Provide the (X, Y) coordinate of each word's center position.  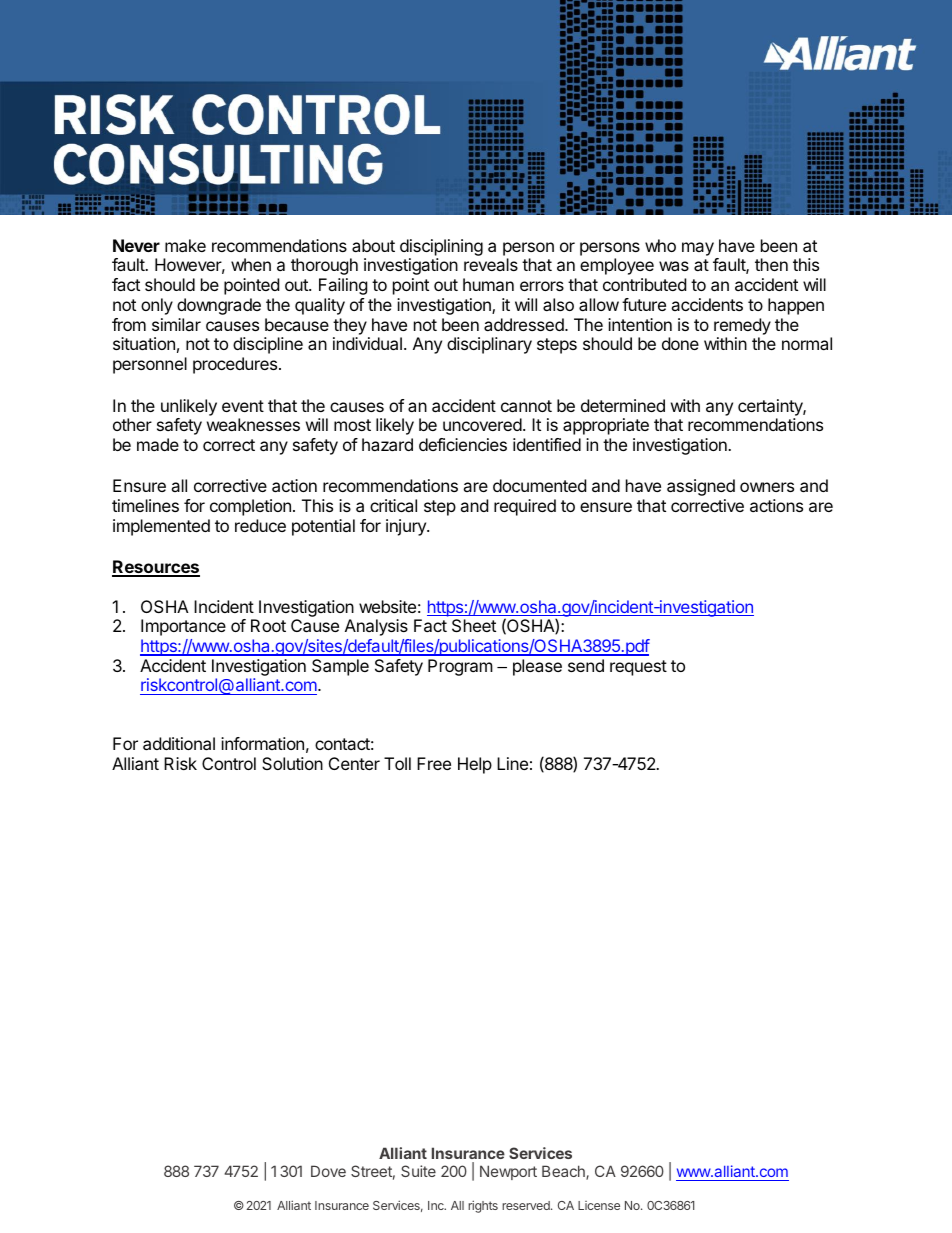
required (525, 507)
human (488, 284)
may (698, 249)
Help (475, 765)
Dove (328, 1171)
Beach (564, 1172)
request (638, 668)
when (251, 264)
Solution (292, 763)
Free (434, 763)
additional (179, 743)
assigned (701, 487)
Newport (508, 1172)
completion (250, 507)
